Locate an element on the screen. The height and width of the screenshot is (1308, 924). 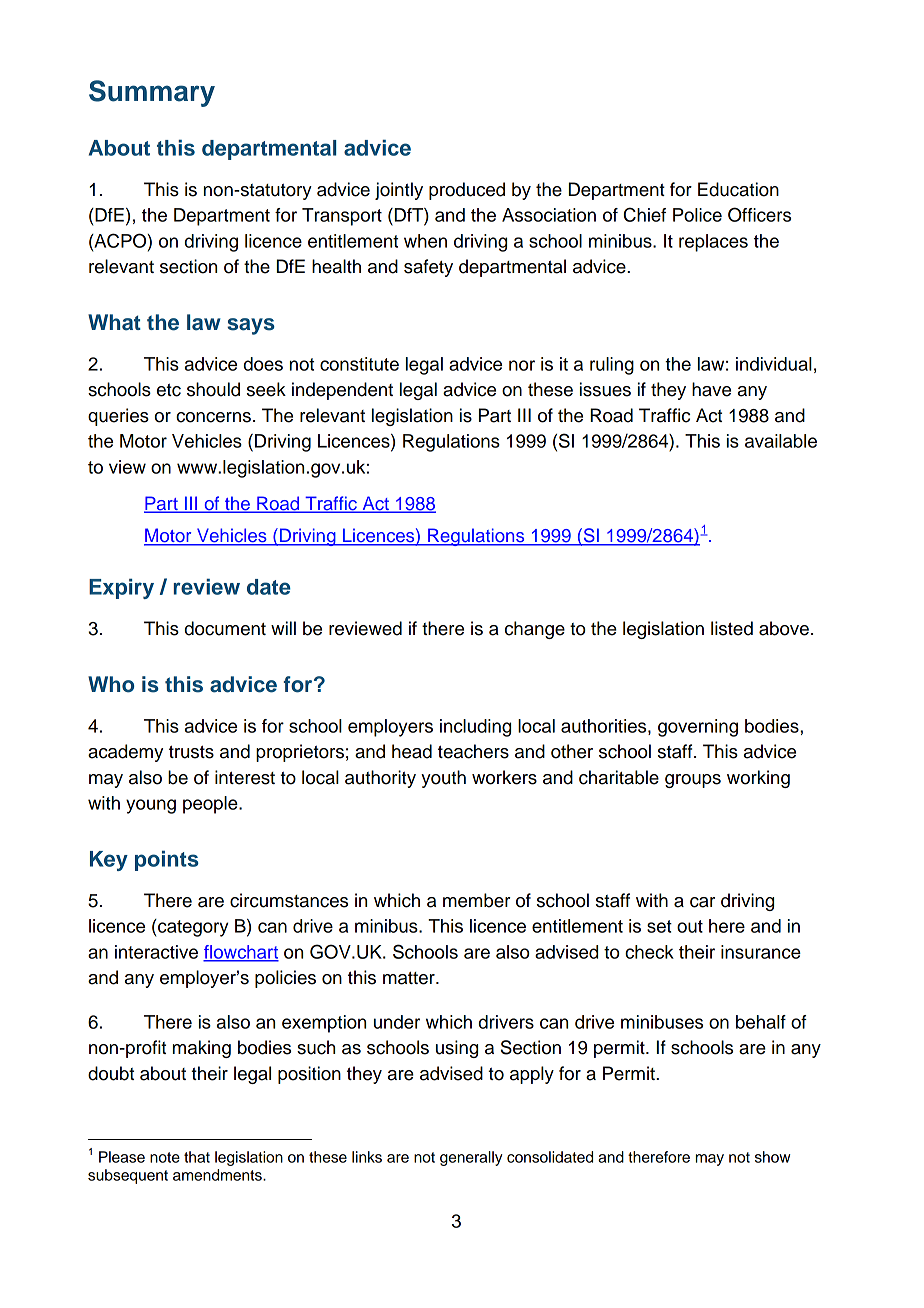
generally is located at coordinates (471, 1158).
